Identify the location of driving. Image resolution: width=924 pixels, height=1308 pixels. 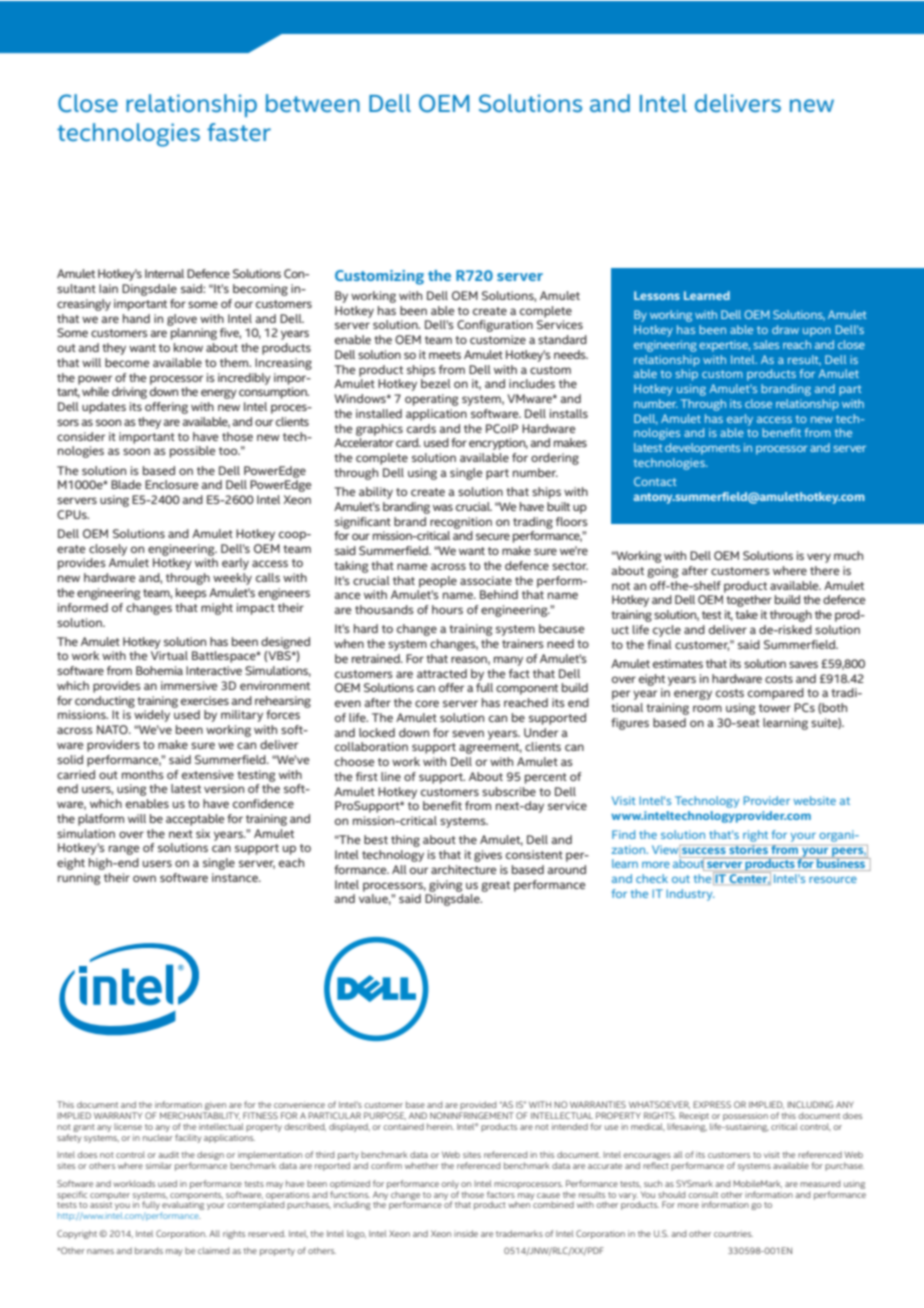
(129, 393).
